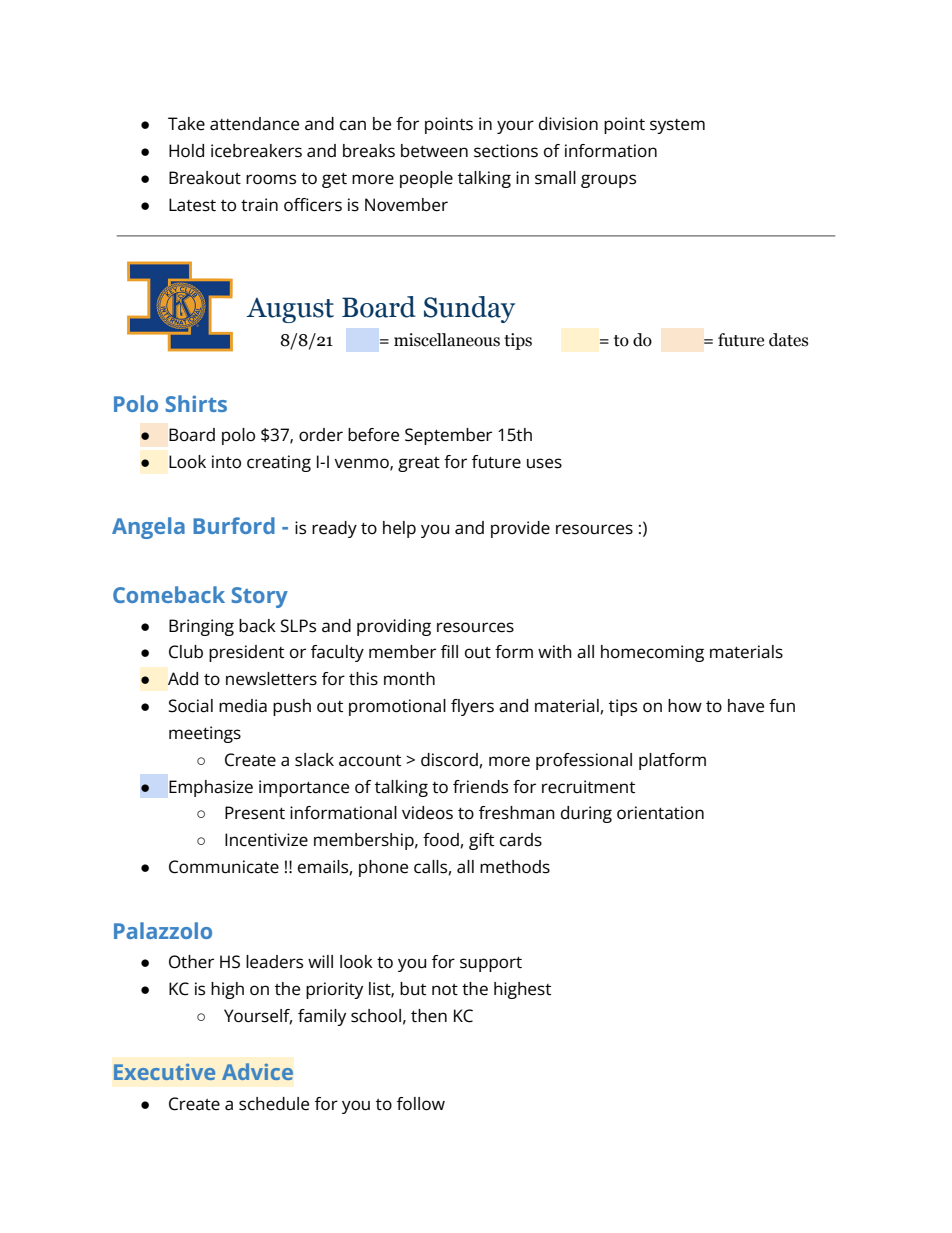 The height and width of the document is (1233, 952). Describe the element at coordinates (788, 340) in the document. I see `dates` at that location.
